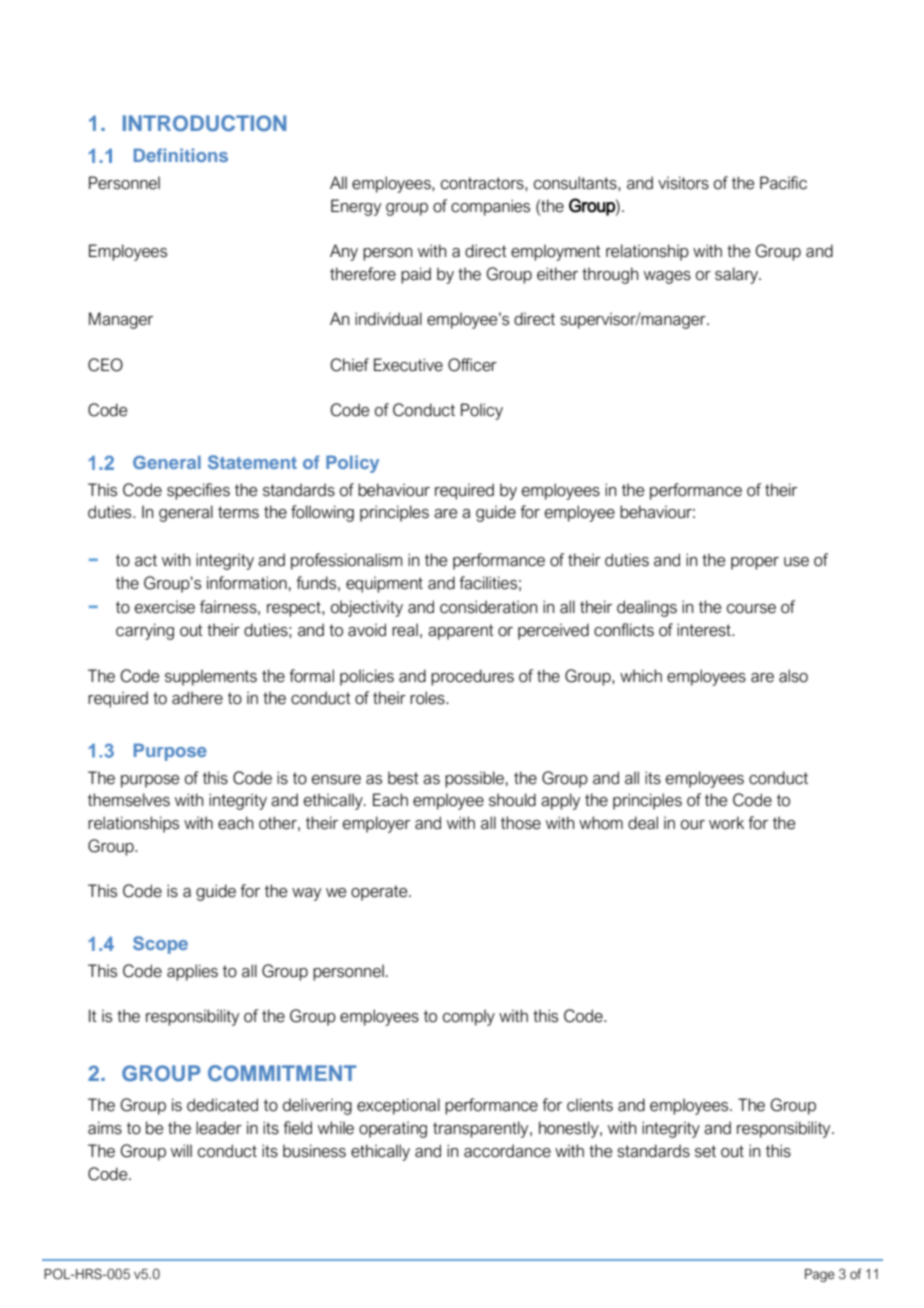 The width and height of the screenshot is (924, 1308). What do you see at coordinates (755, 563) in the screenshot?
I see `proper` at bounding box center [755, 563].
